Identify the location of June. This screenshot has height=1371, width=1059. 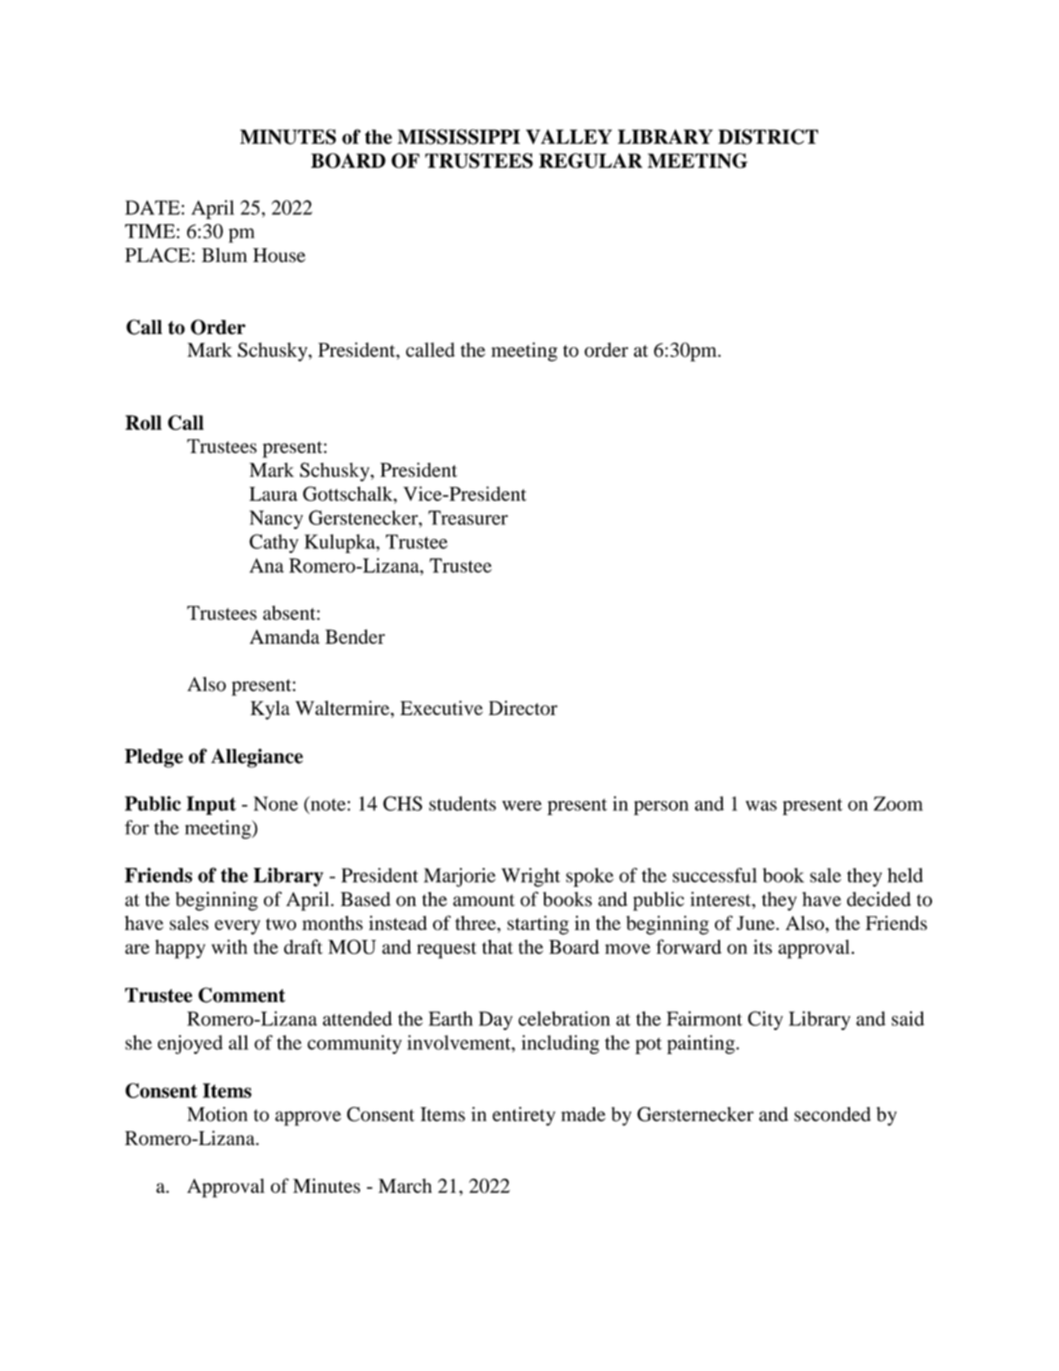
(757, 923).
